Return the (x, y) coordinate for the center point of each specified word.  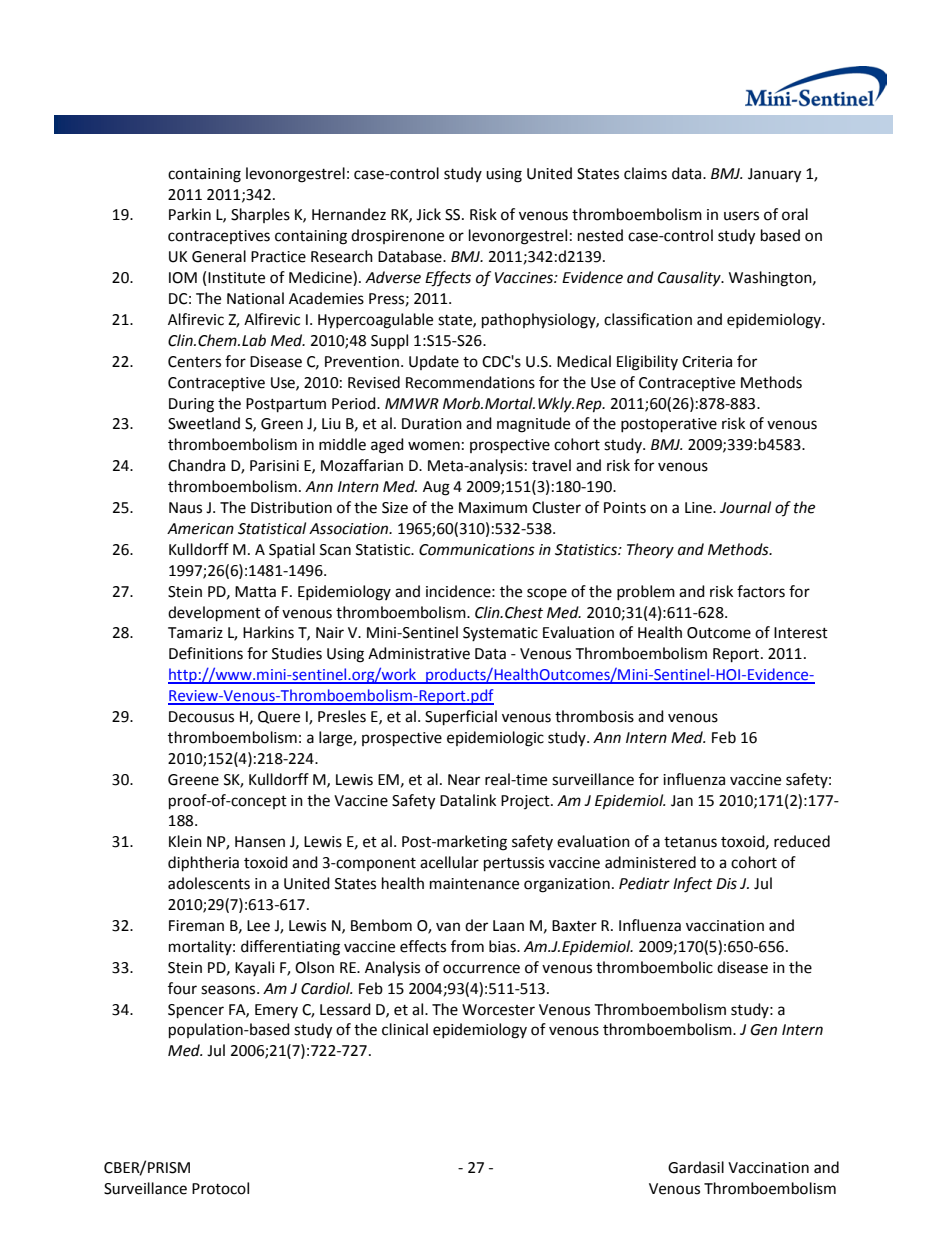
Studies (297, 653)
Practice (278, 257)
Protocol (220, 1188)
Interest (801, 633)
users (741, 216)
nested (600, 235)
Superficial (461, 718)
